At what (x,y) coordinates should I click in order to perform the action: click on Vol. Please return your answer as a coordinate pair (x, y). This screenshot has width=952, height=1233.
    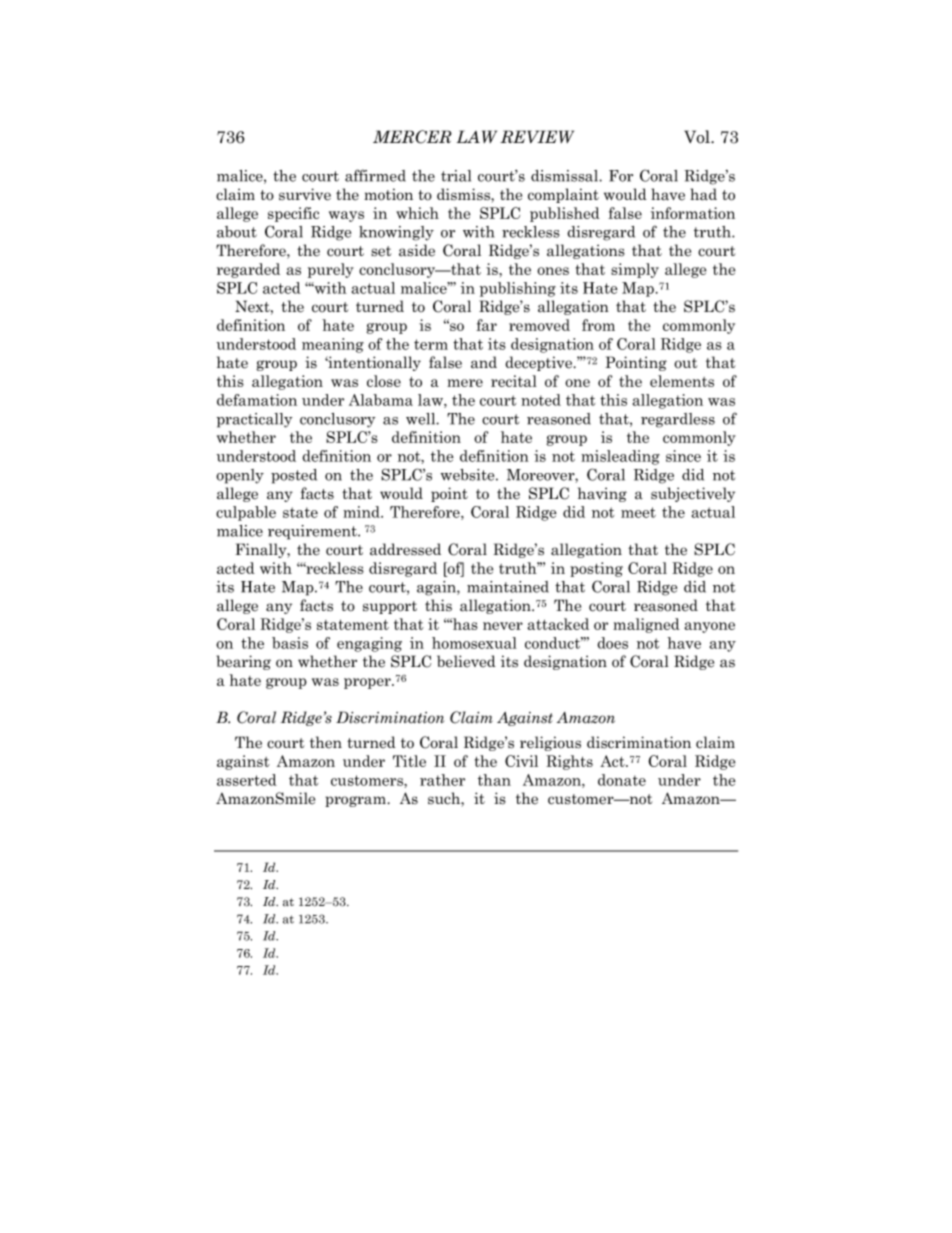
    Looking at the image, I should click on (698, 137).
